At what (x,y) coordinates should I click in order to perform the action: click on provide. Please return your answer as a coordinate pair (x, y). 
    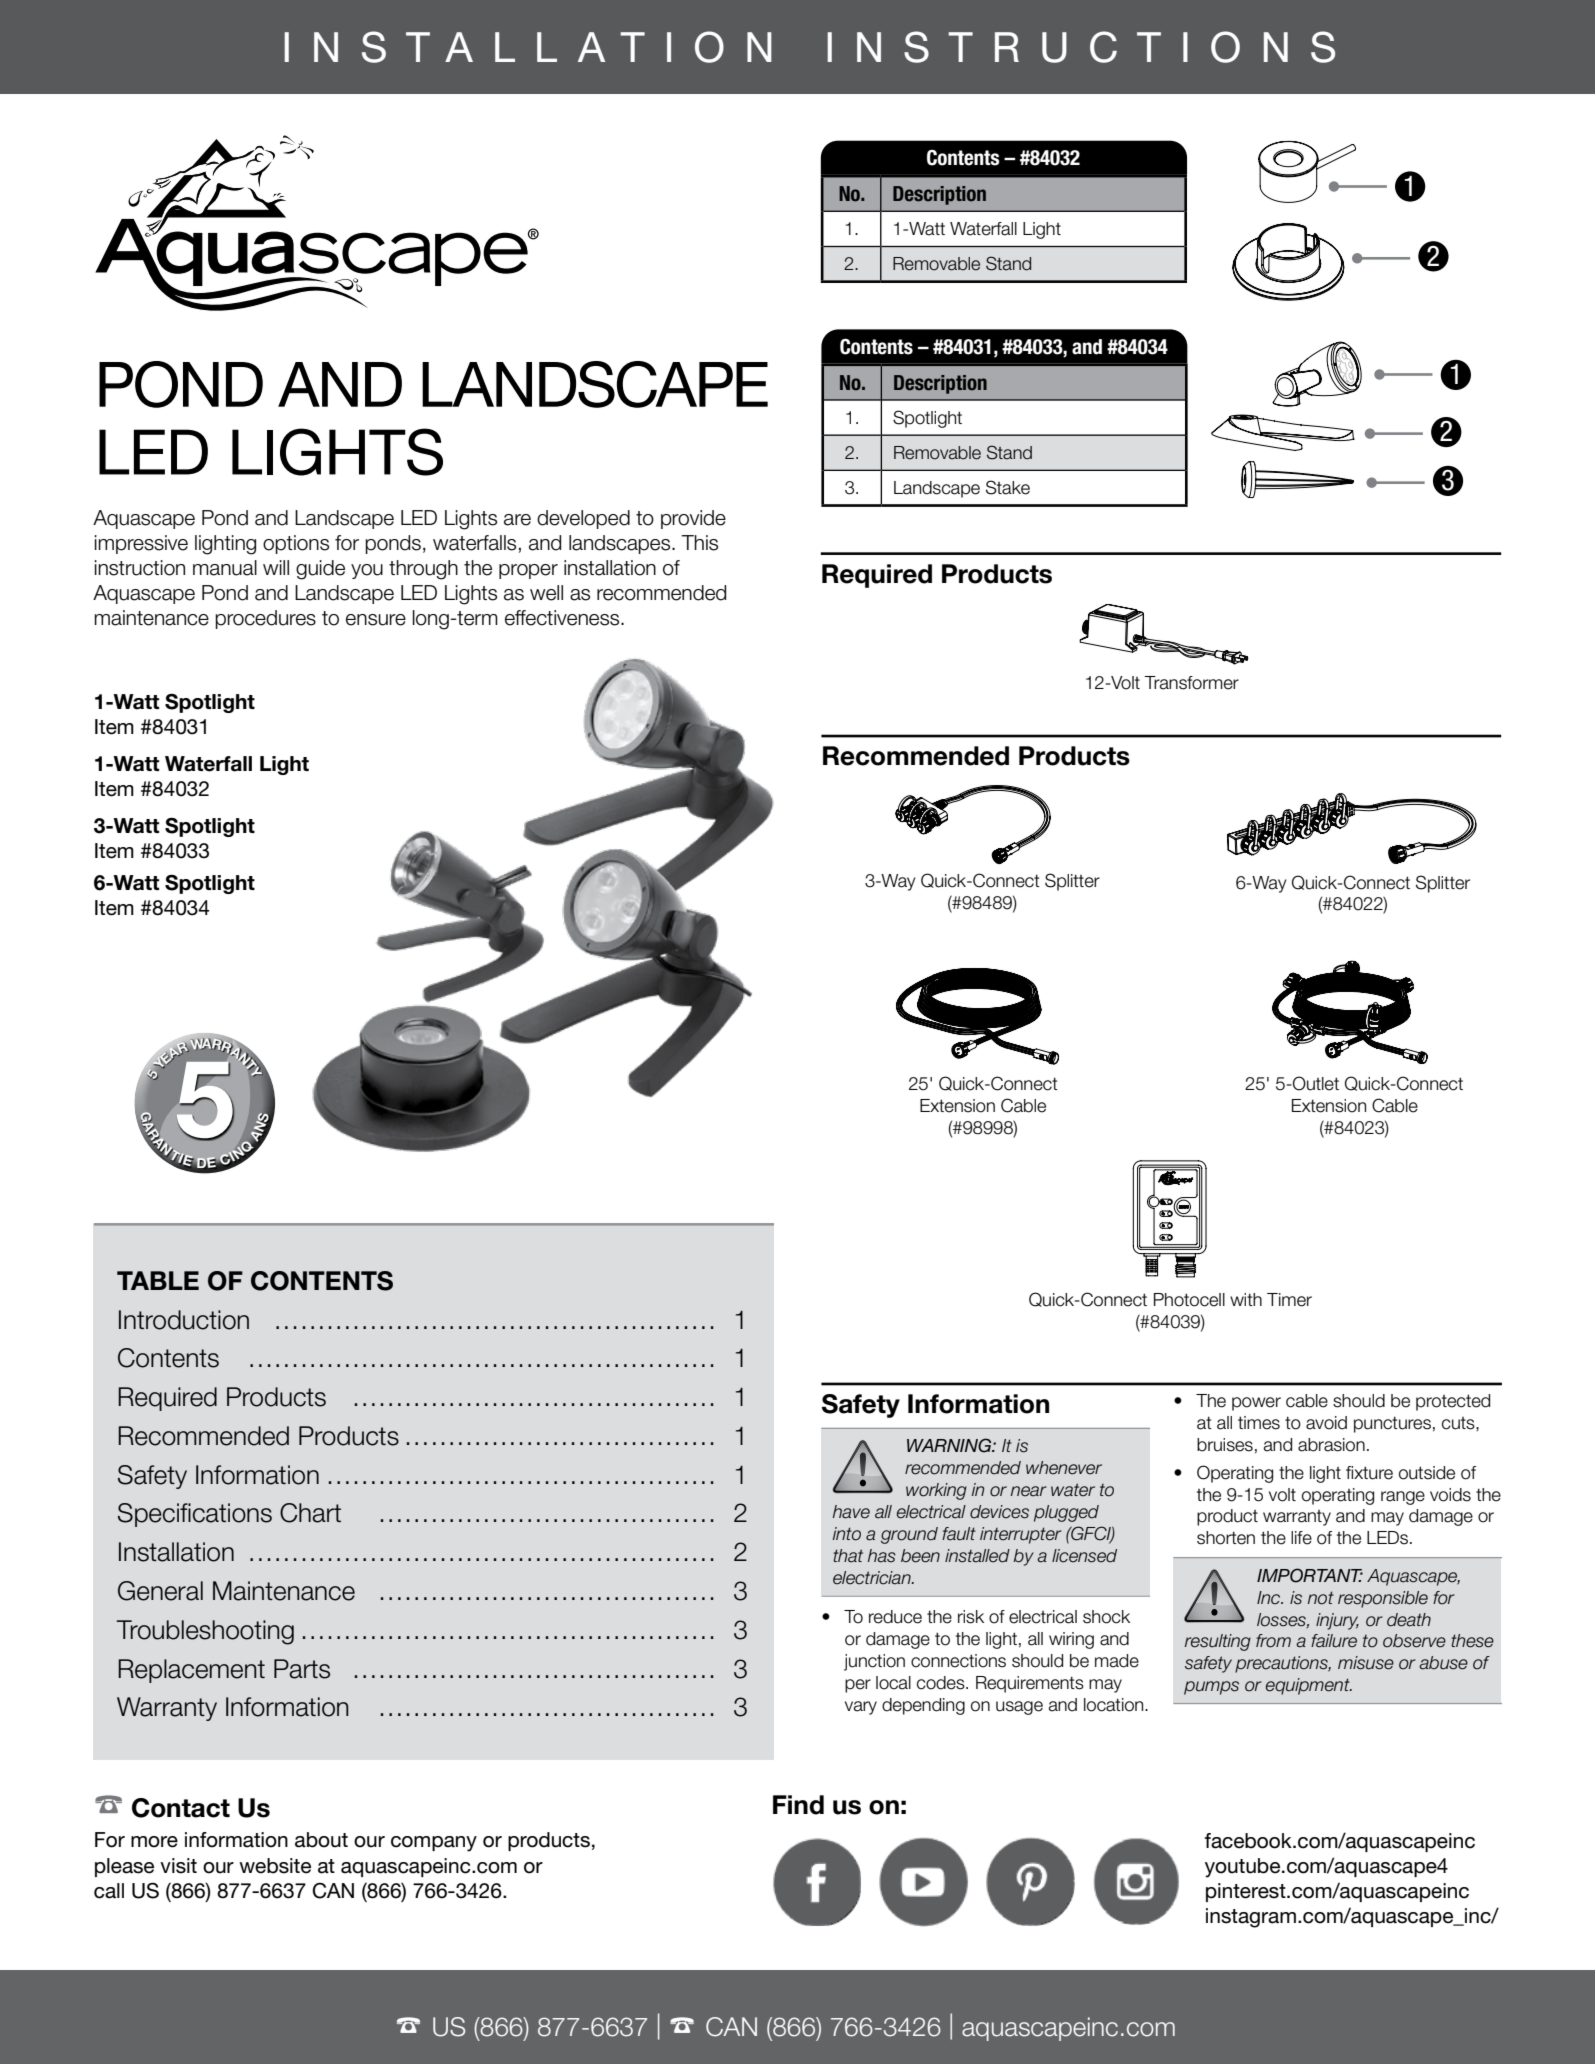
    Looking at the image, I should click on (693, 519).
